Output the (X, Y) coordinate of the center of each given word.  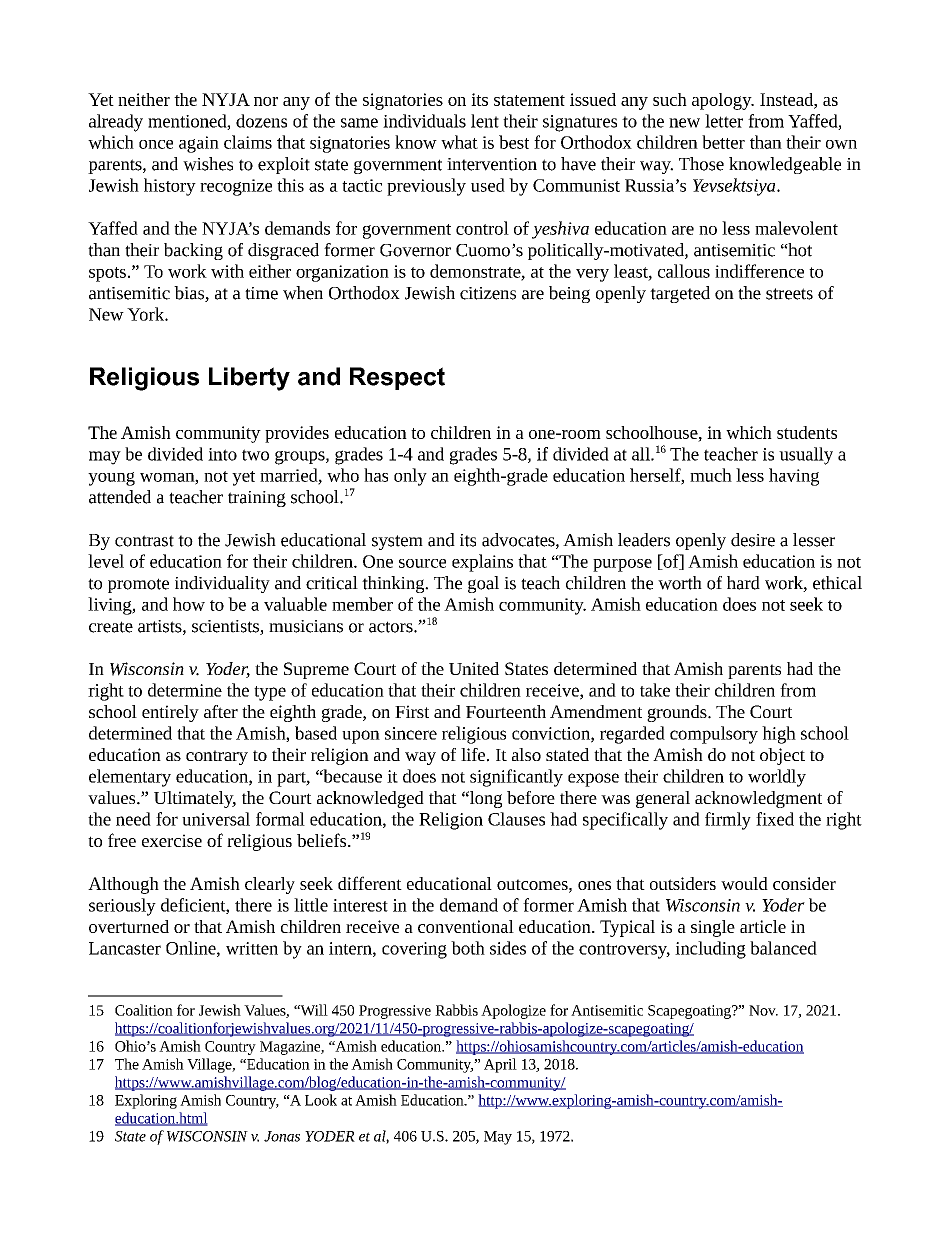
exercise (172, 840)
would (744, 883)
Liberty (249, 379)
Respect (397, 378)
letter (724, 121)
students (807, 432)
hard (743, 583)
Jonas (282, 1136)
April (500, 1065)
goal (483, 584)
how (189, 604)
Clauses (516, 819)
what (459, 142)
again (199, 144)
